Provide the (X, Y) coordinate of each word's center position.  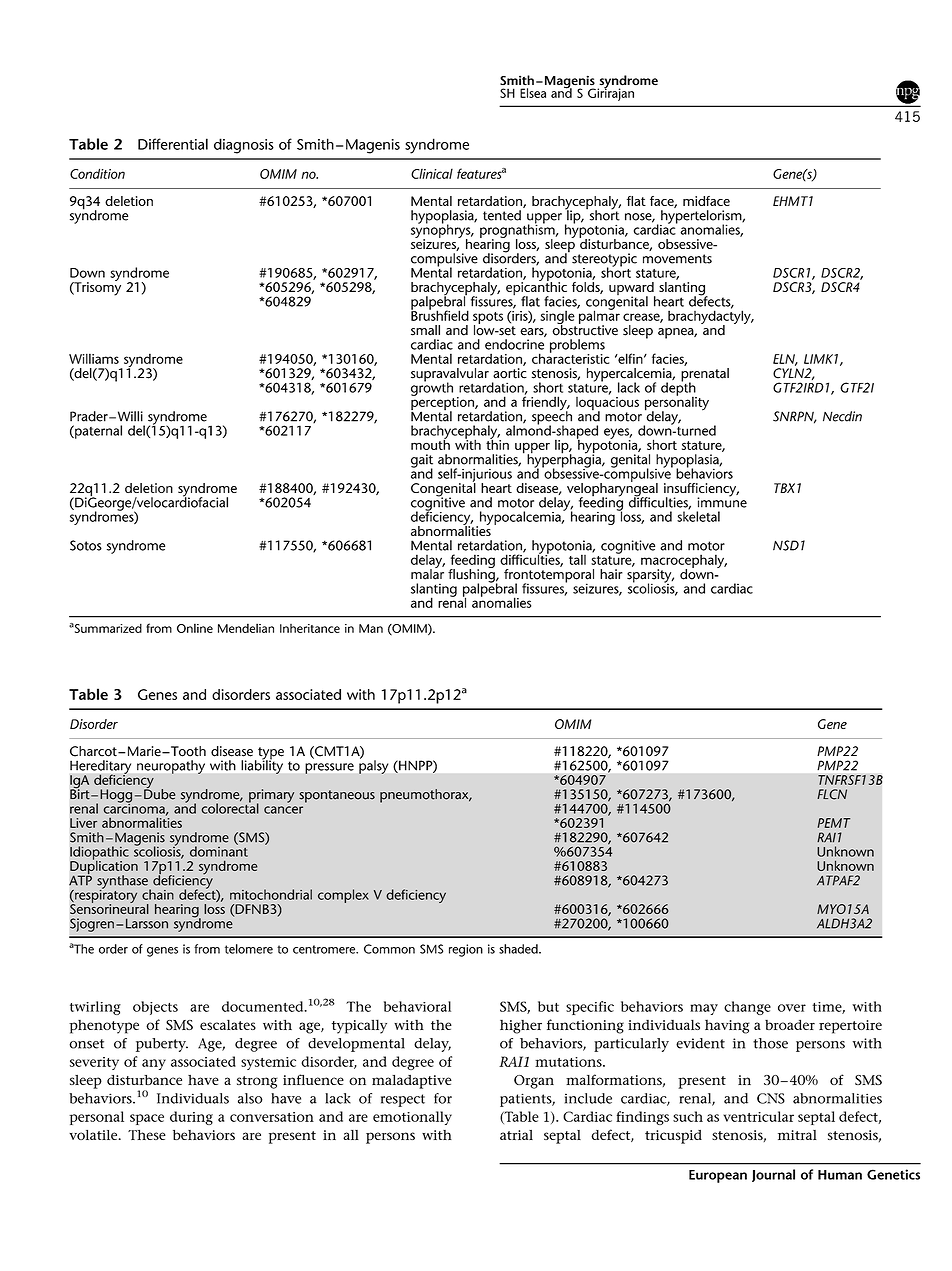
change (747, 1008)
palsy (373, 766)
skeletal (698, 515)
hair (611, 574)
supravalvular (450, 376)
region (466, 950)
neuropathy (171, 767)
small (425, 330)
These (147, 1135)
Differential (173, 144)
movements (677, 259)
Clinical (432, 173)
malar (427, 573)
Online (195, 628)
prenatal (705, 376)
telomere (249, 949)
